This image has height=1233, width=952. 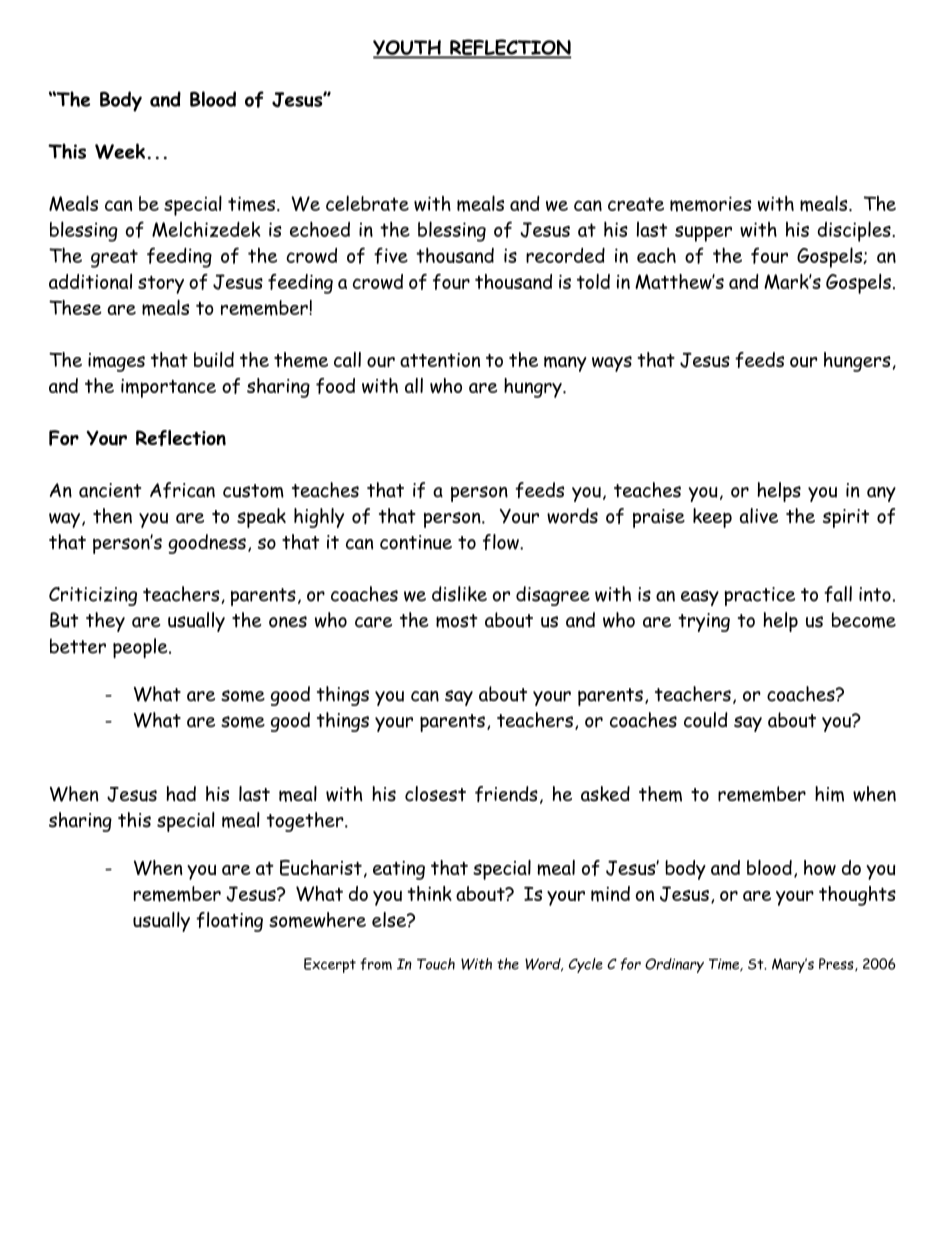 I want to click on floating, so click(x=229, y=922).
